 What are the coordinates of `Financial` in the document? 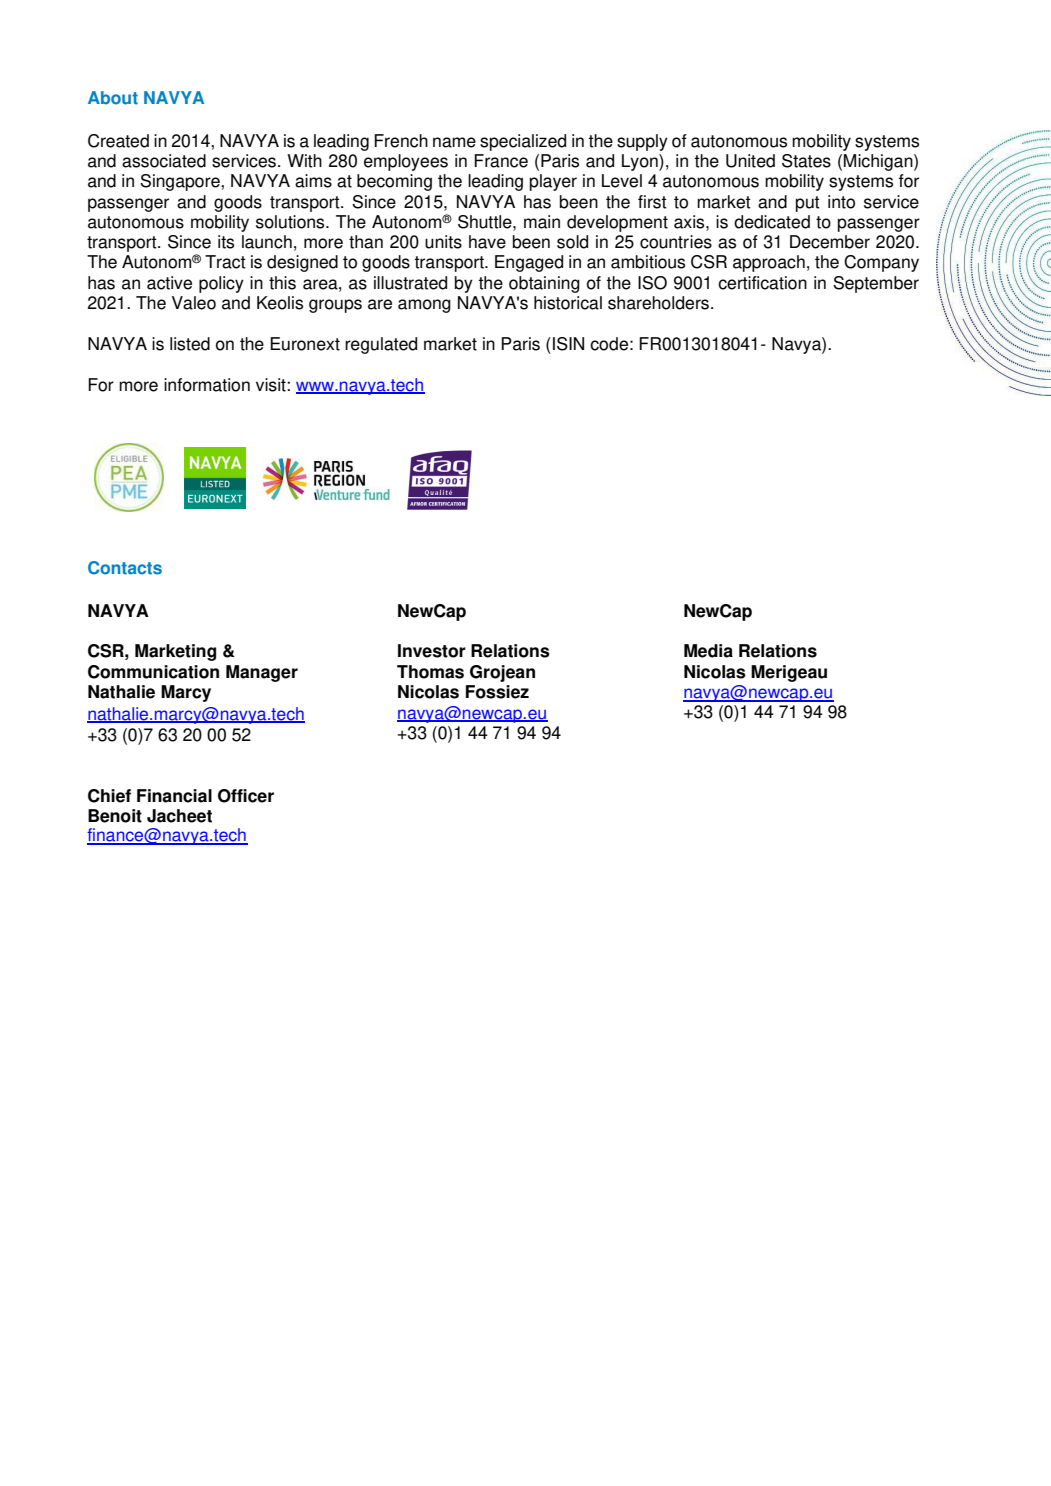 It's located at (174, 796).
